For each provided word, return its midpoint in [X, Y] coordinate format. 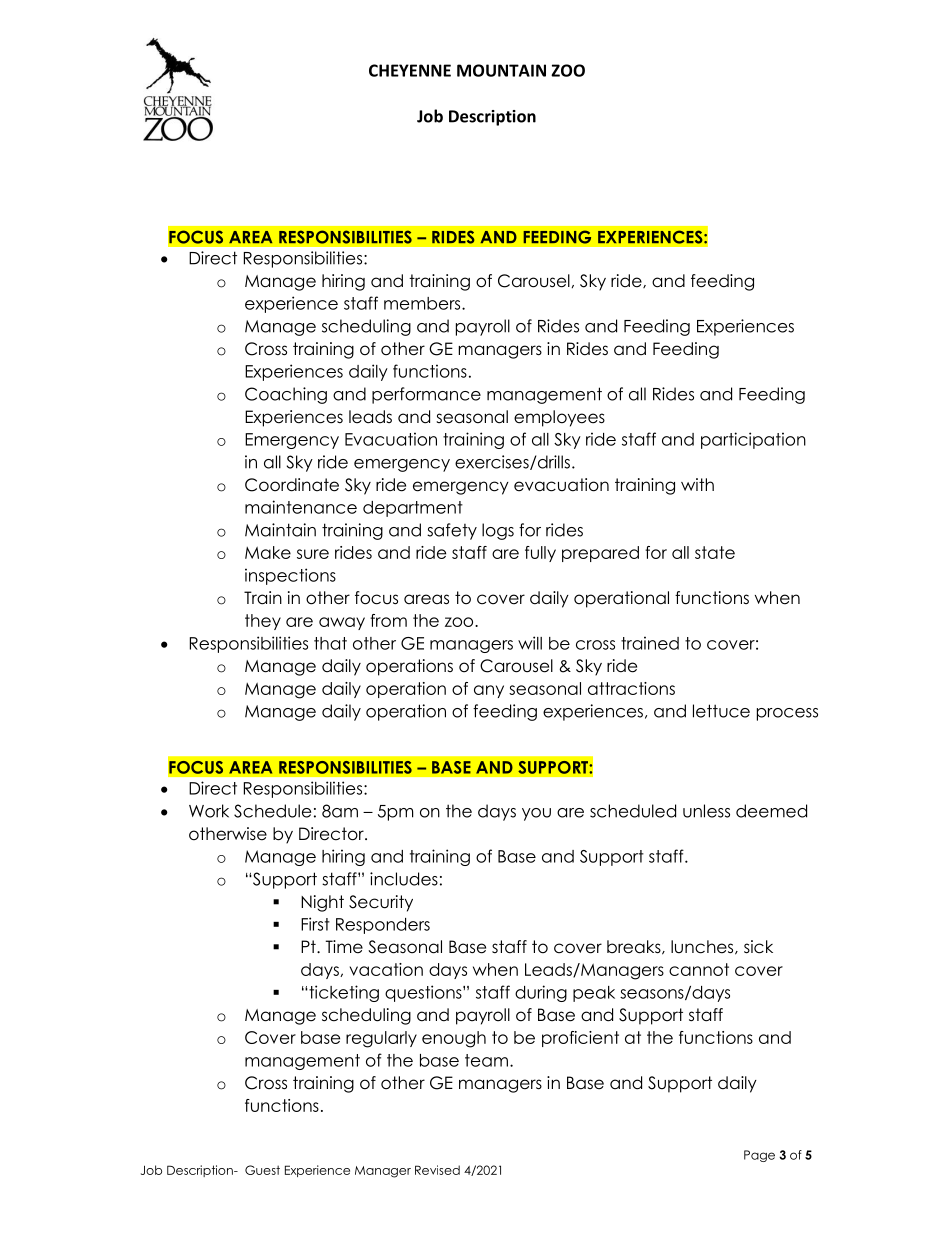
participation [753, 440]
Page [759, 1156]
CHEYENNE [410, 70]
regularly [381, 1039]
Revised [437, 1170]
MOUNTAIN [501, 70]
